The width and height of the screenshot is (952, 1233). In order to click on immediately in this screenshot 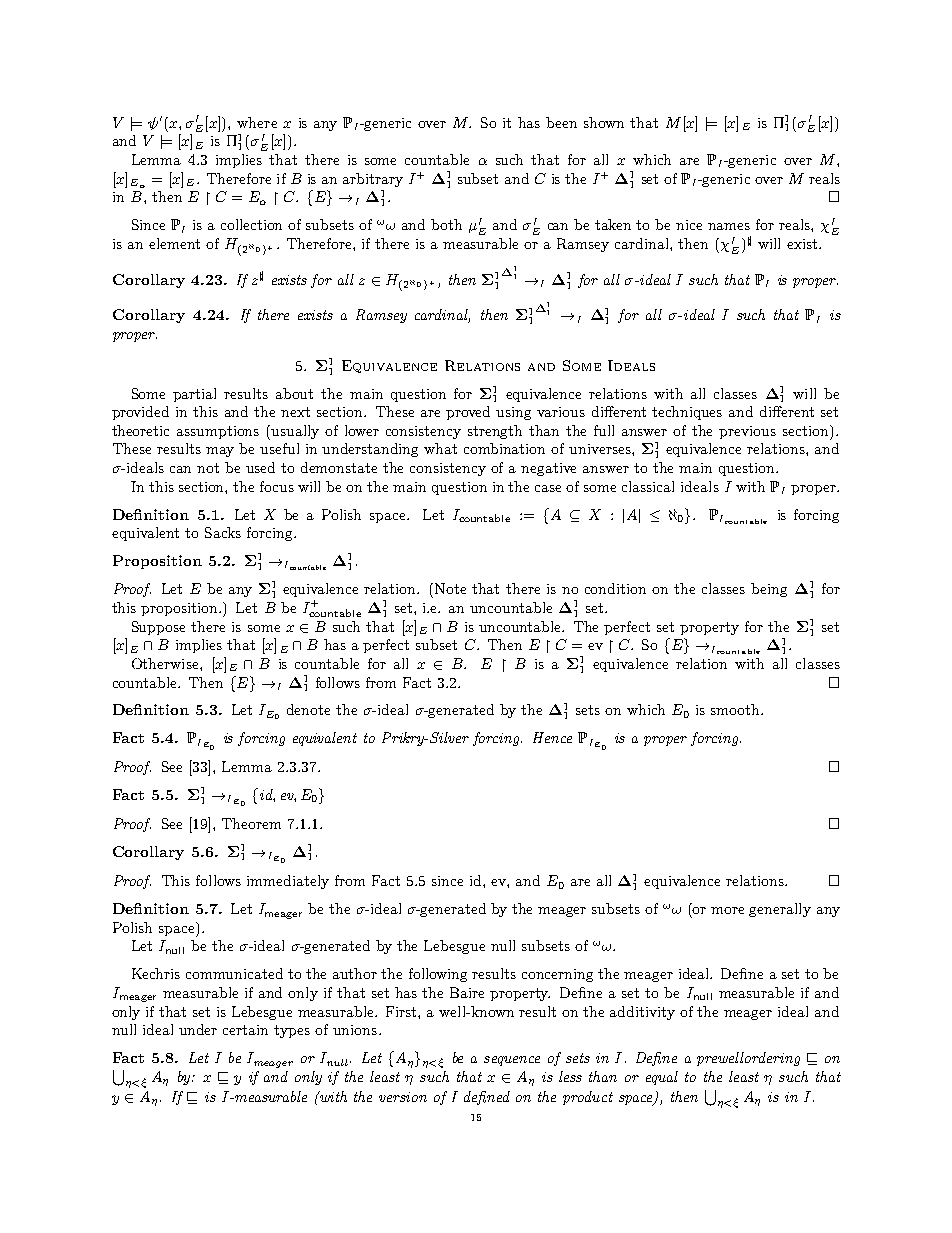, I will do `click(288, 882)`.
